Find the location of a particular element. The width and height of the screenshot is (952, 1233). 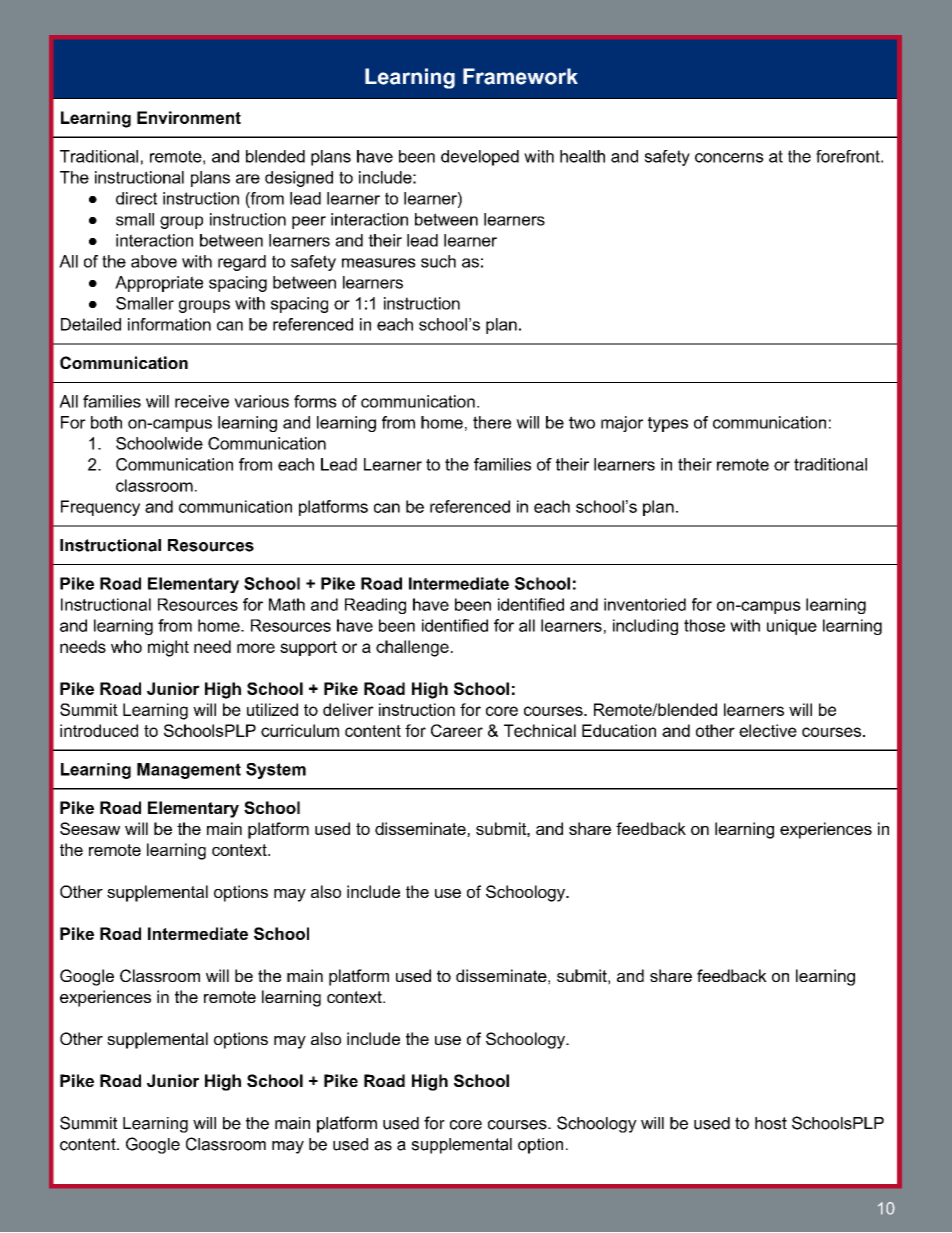

elective is located at coordinates (768, 730).
